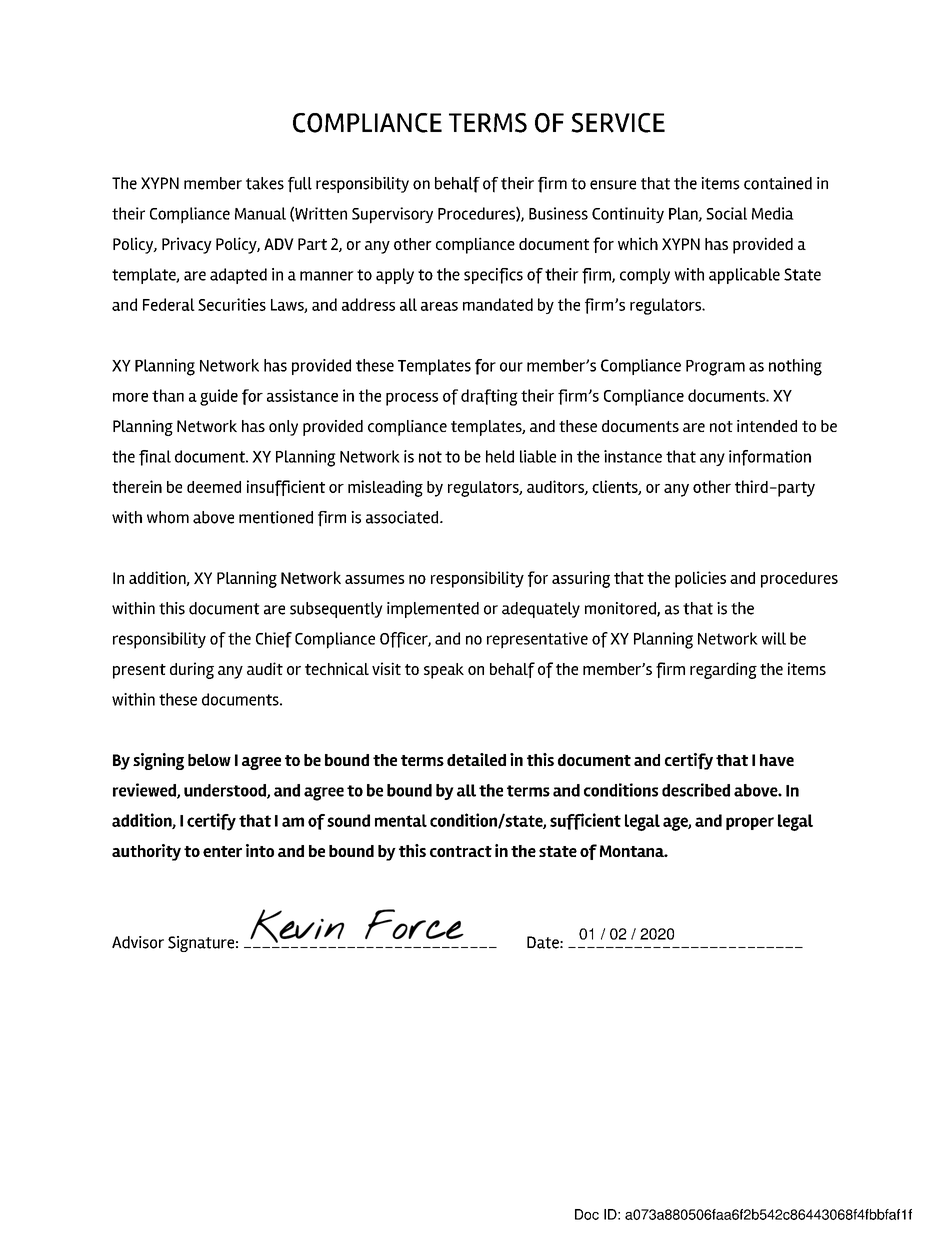 This screenshot has width=952, height=1233. Describe the element at coordinates (778, 183) in the screenshot. I see `contained` at that location.
